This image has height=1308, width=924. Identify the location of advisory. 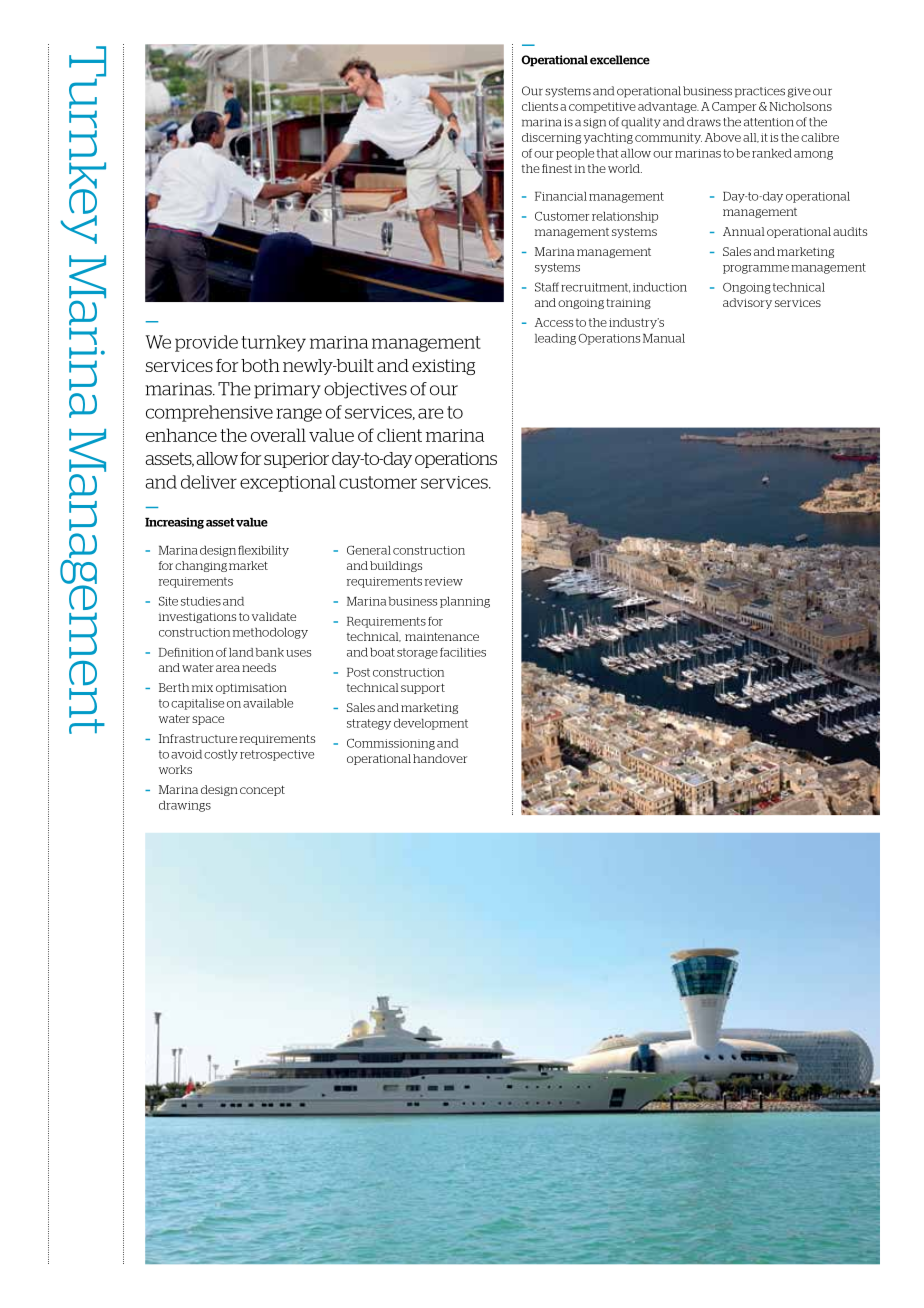
(747, 303).
